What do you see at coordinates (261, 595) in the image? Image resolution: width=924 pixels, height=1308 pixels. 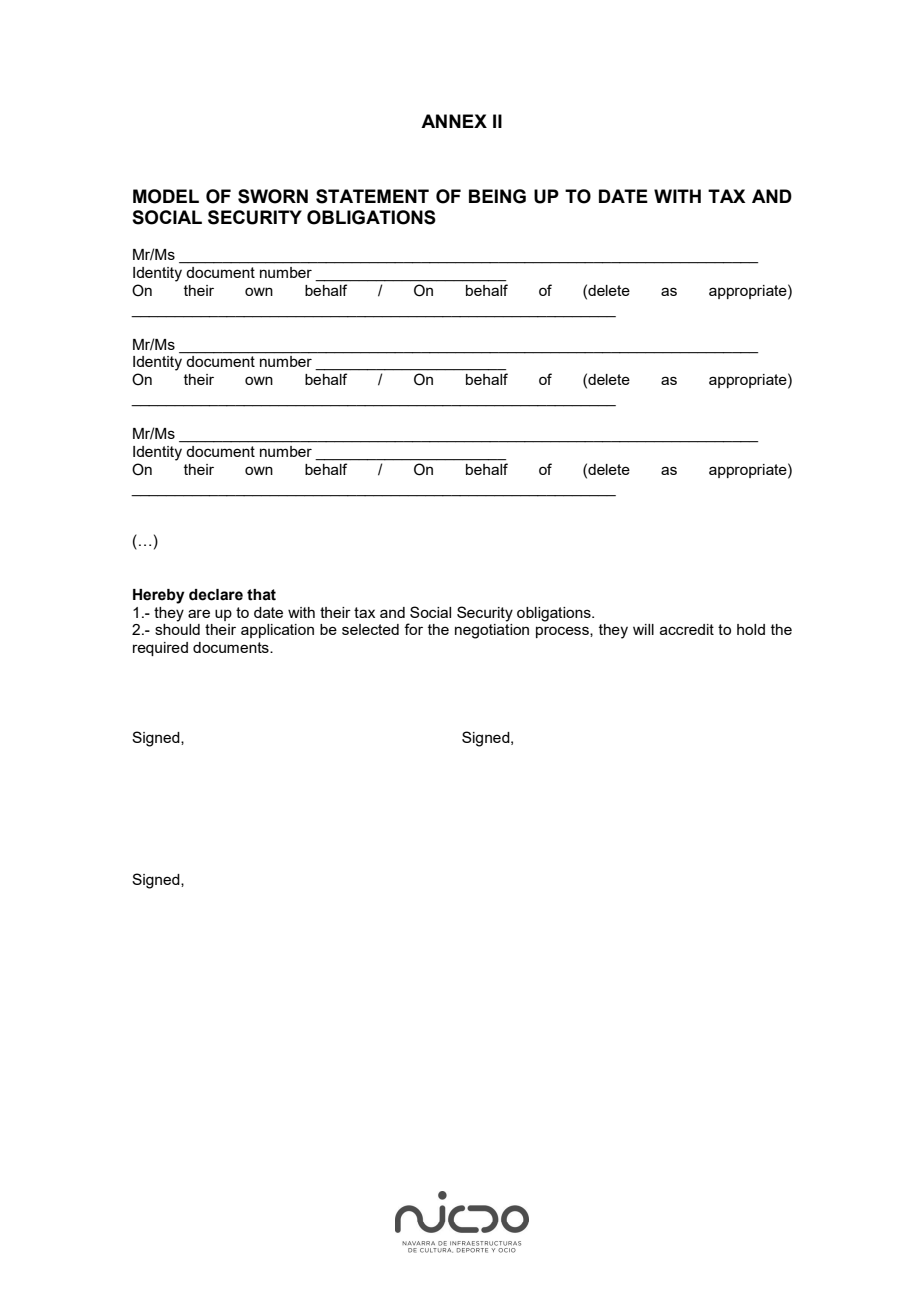 I see `that` at bounding box center [261, 595].
